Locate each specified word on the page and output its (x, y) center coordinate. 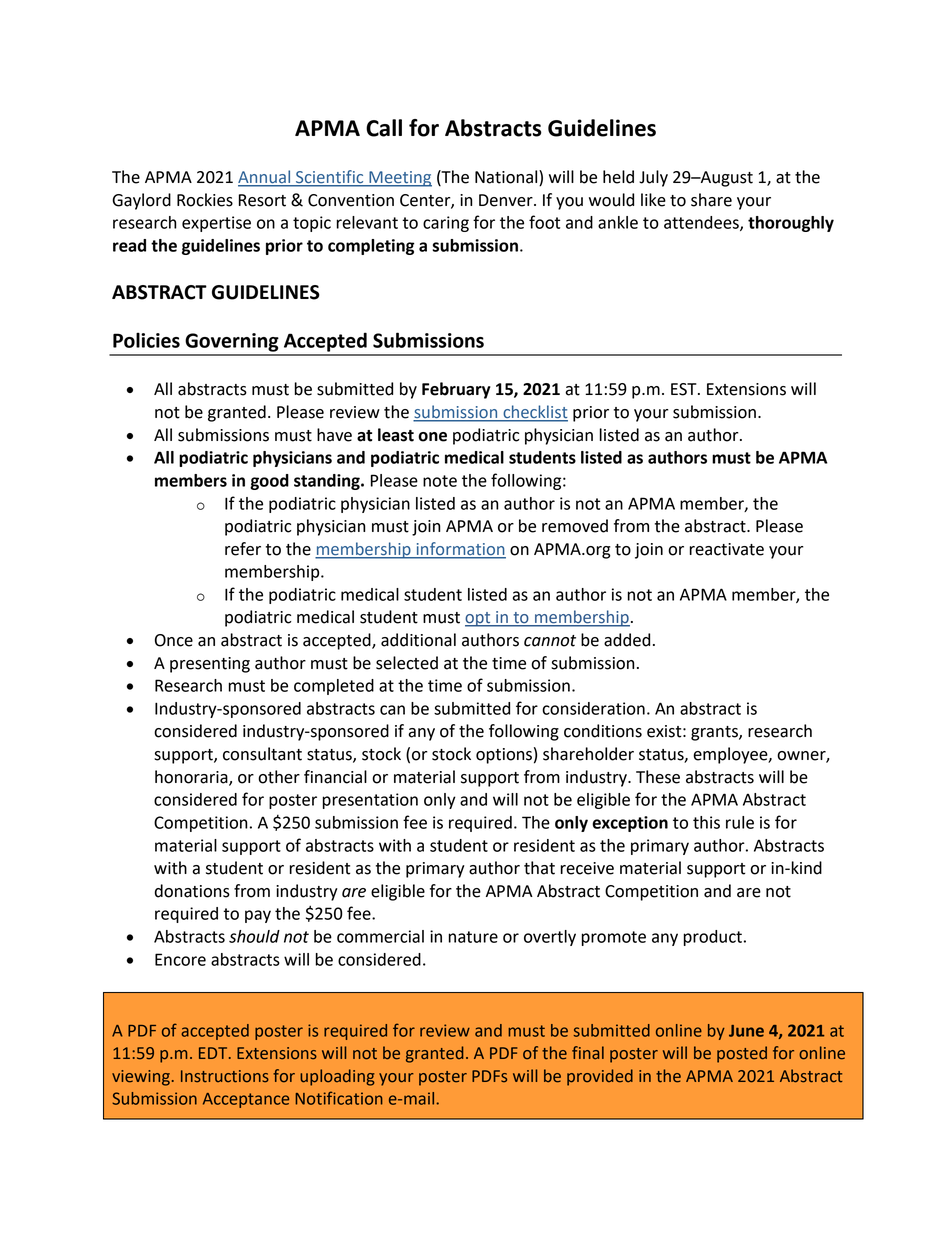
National (507, 178)
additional (418, 640)
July (653, 178)
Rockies (205, 200)
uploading (337, 1077)
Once (174, 640)
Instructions (225, 1076)
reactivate (726, 549)
